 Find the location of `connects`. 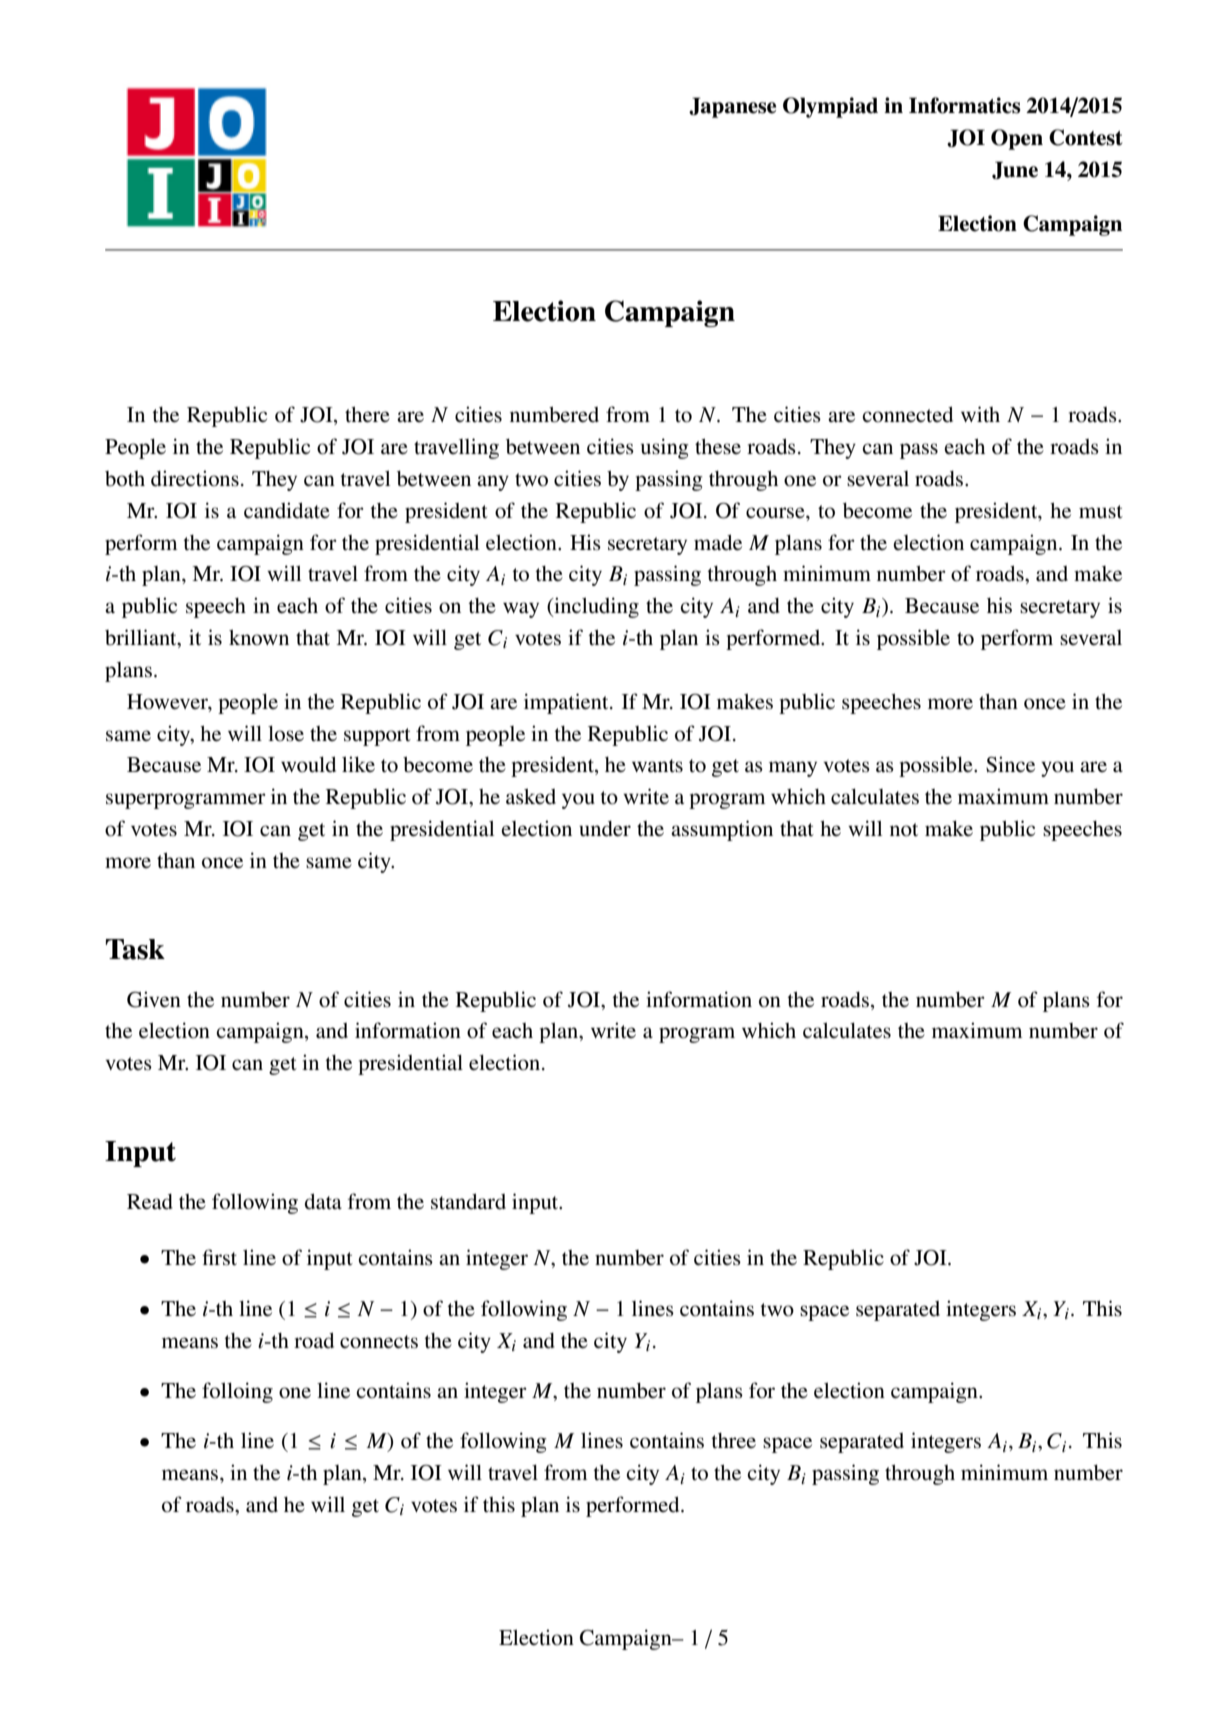

connects is located at coordinates (379, 1342).
